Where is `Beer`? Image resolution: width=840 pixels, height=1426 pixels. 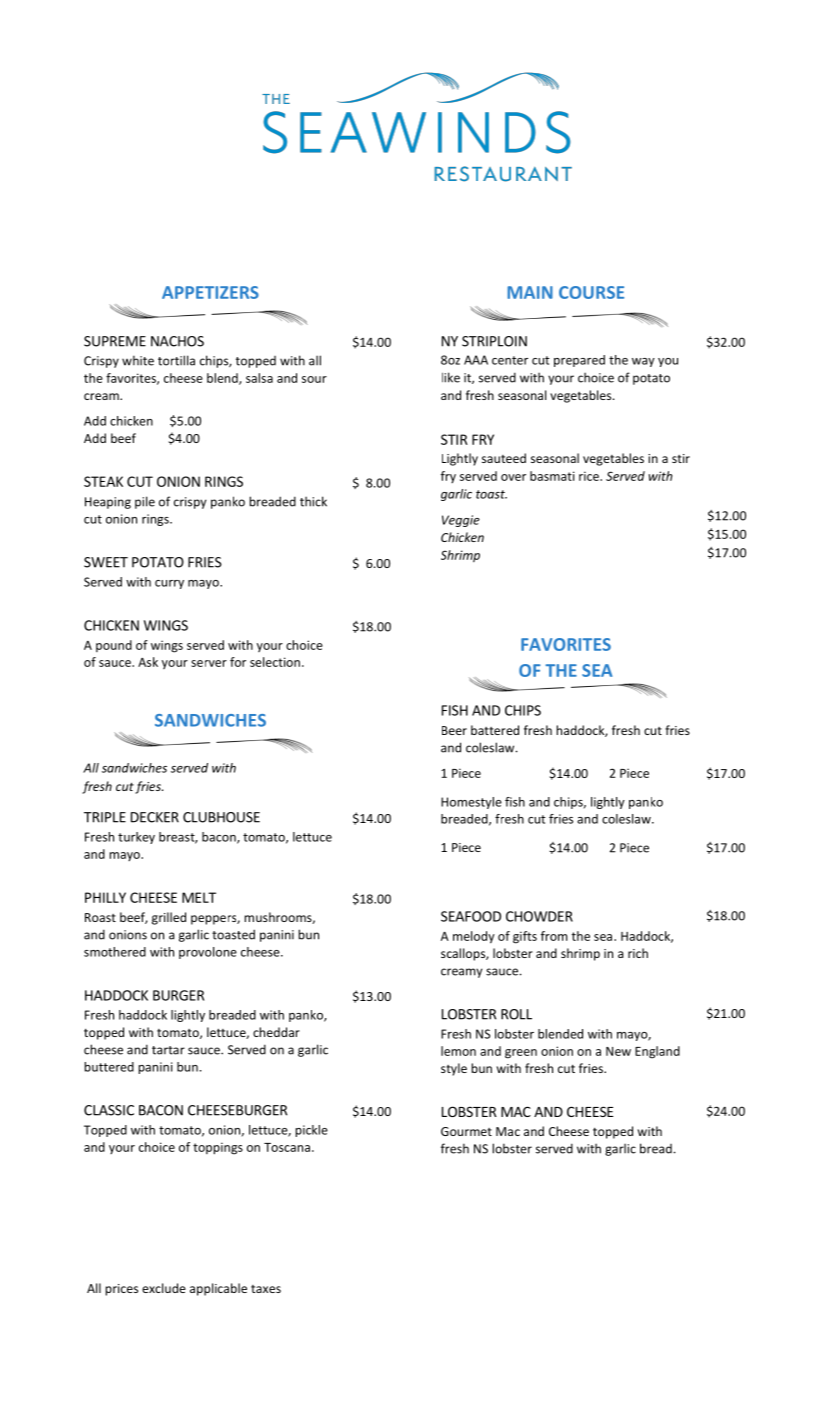 Beer is located at coordinates (454, 730).
